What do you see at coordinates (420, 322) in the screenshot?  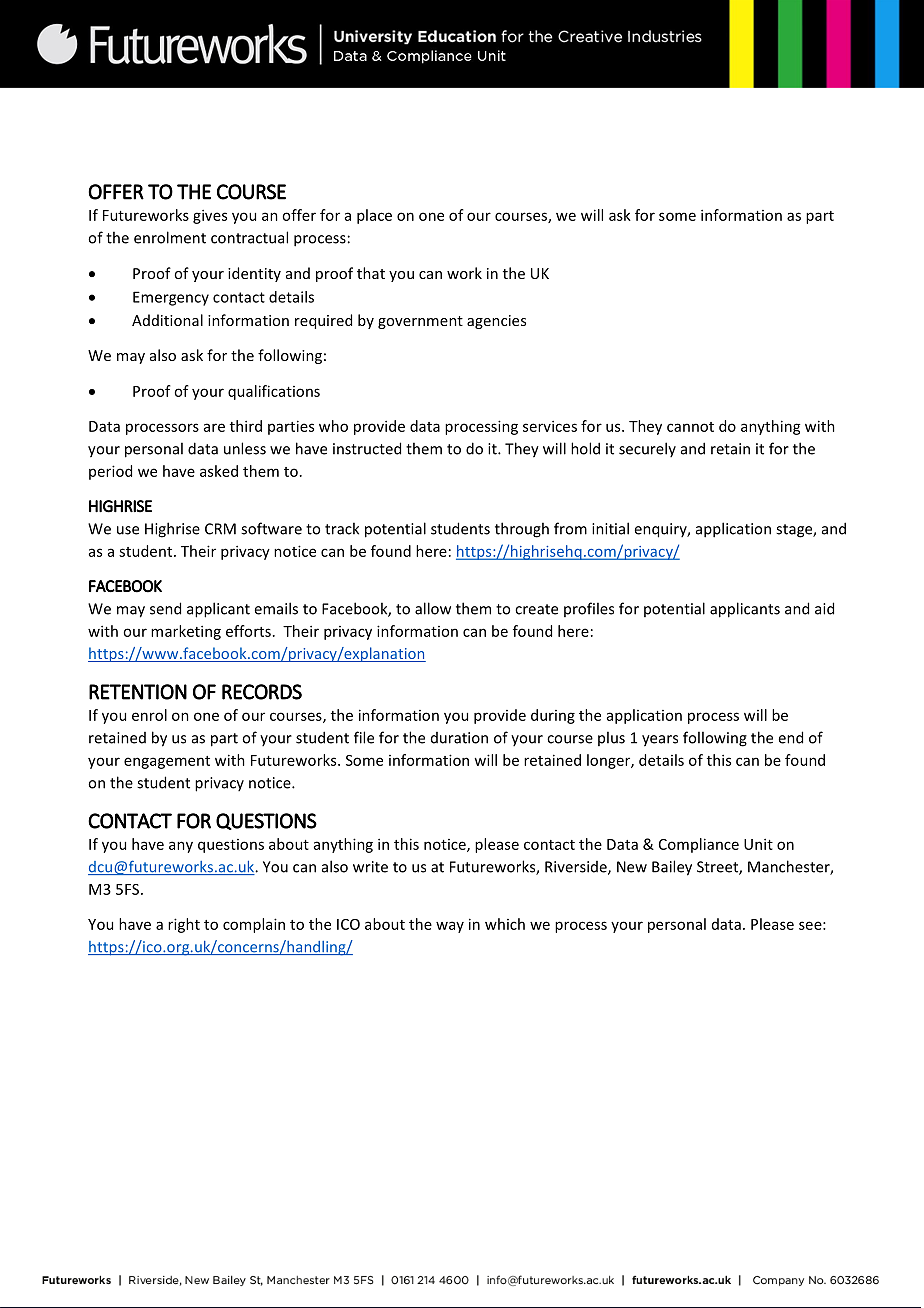 I see `government` at bounding box center [420, 322].
